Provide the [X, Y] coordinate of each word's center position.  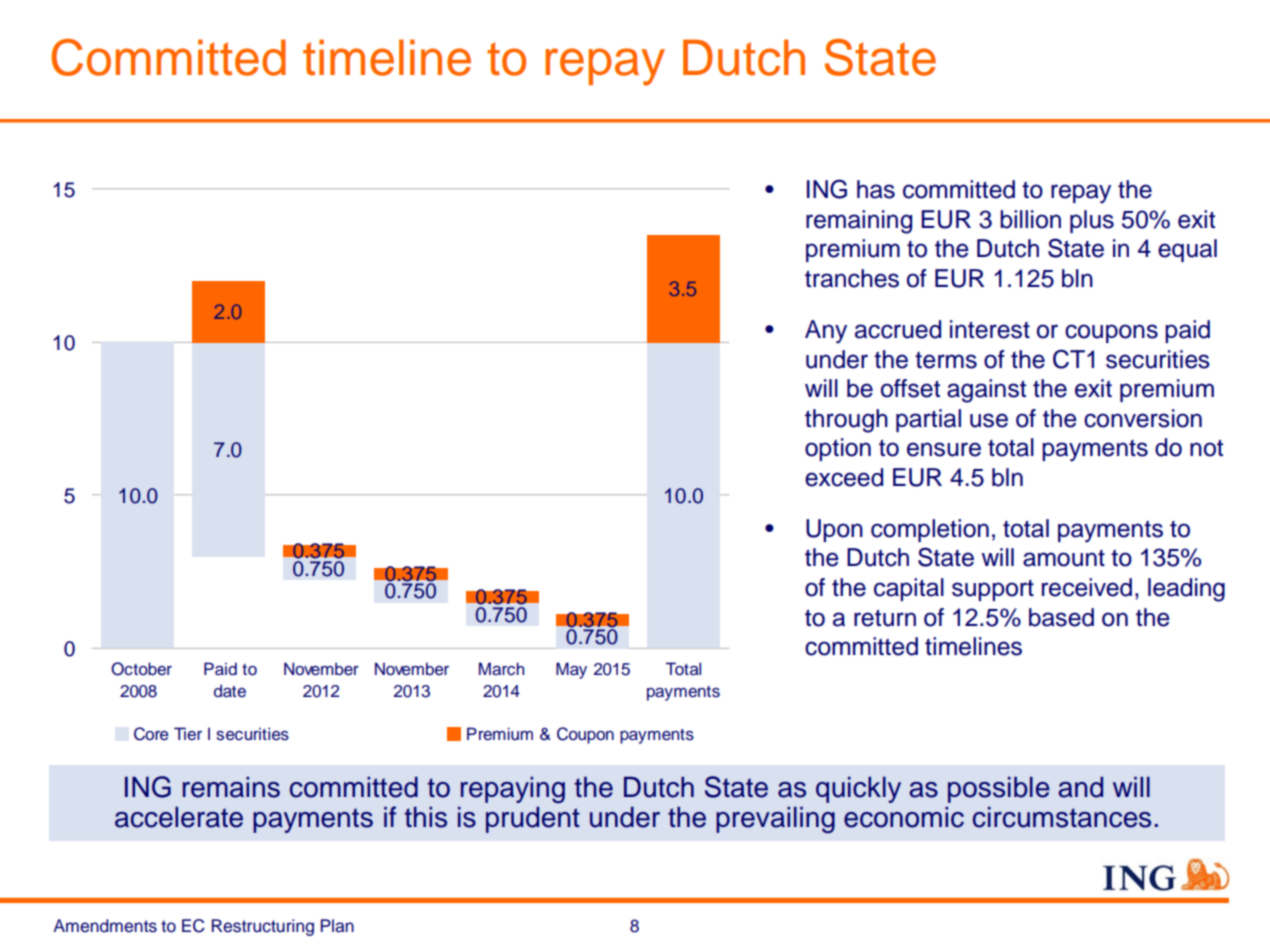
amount [1064, 558]
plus [1092, 221]
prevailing [775, 820]
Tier [188, 734]
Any [826, 332]
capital [909, 589]
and [1080, 787]
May [571, 670]
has [876, 189]
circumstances [1062, 817]
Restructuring [263, 927]
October [141, 669]
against [986, 391]
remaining [859, 222]
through [846, 421]
